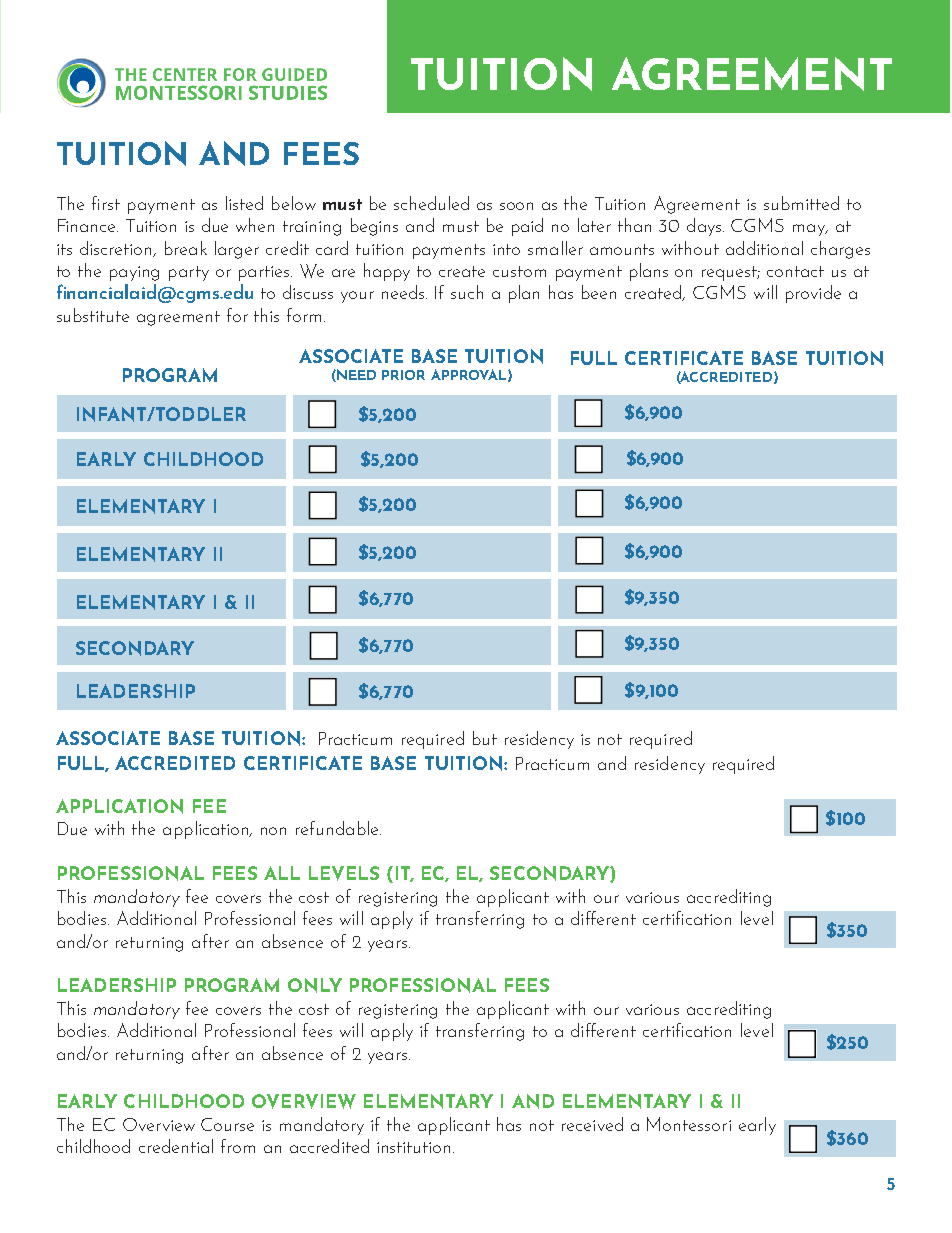 This screenshot has width=952, height=1233. Describe the element at coordinates (273, 831) in the screenshot. I see `non` at that location.
